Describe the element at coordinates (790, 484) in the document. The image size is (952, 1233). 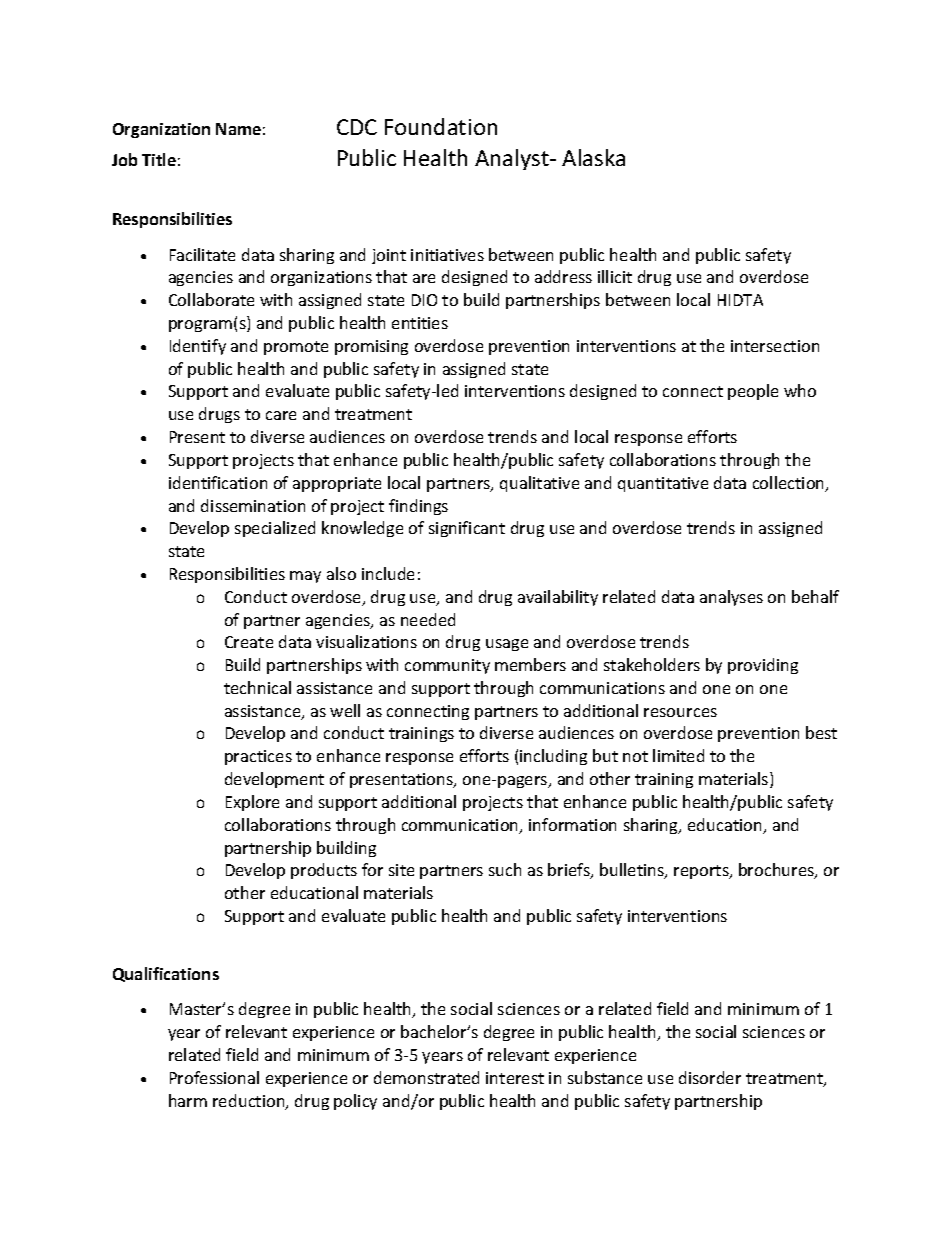
I see `collection` at that location.
